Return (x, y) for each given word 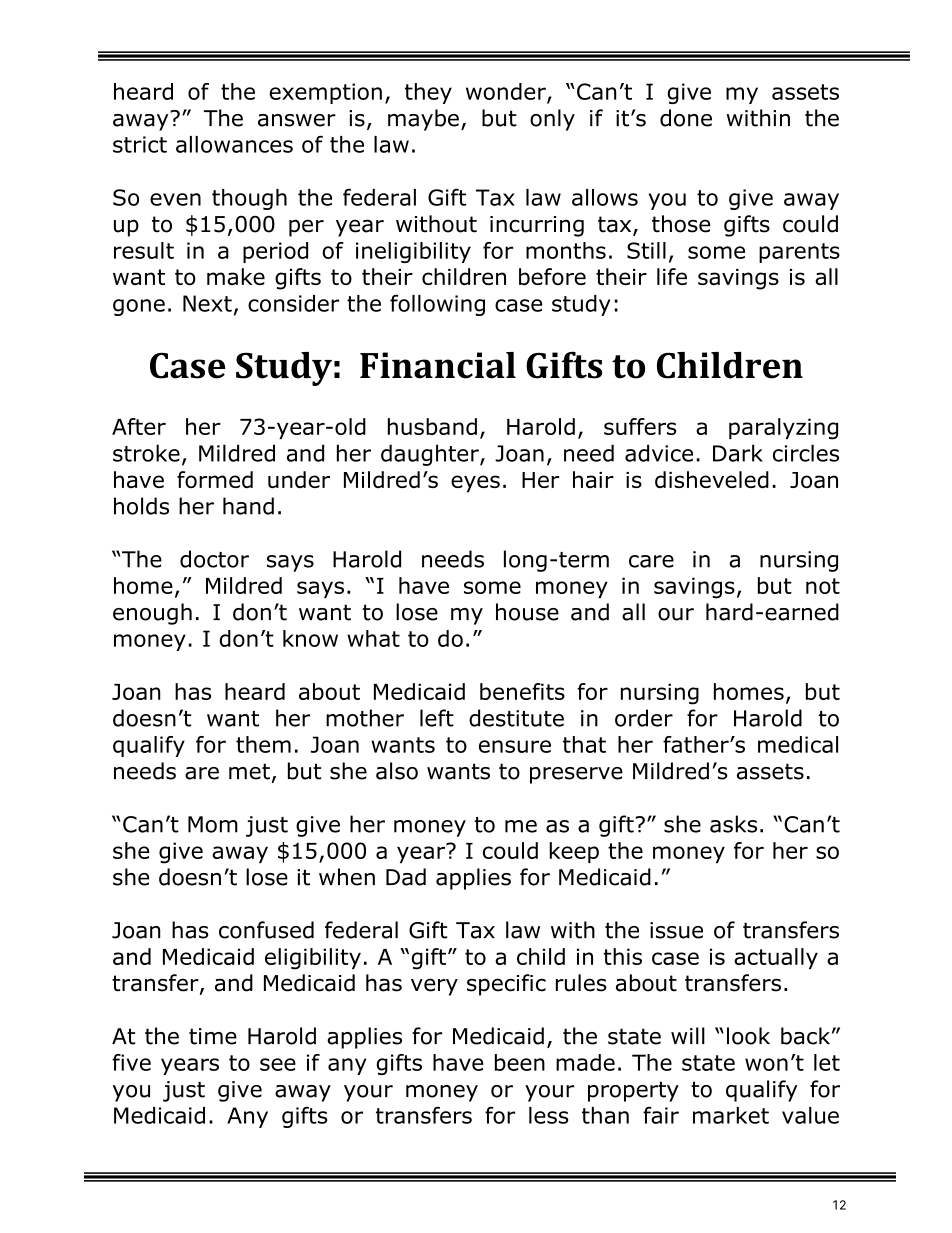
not (823, 586)
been (520, 1062)
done (686, 118)
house (527, 612)
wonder (507, 92)
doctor (214, 559)
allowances (234, 144)
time (213, 1036)
